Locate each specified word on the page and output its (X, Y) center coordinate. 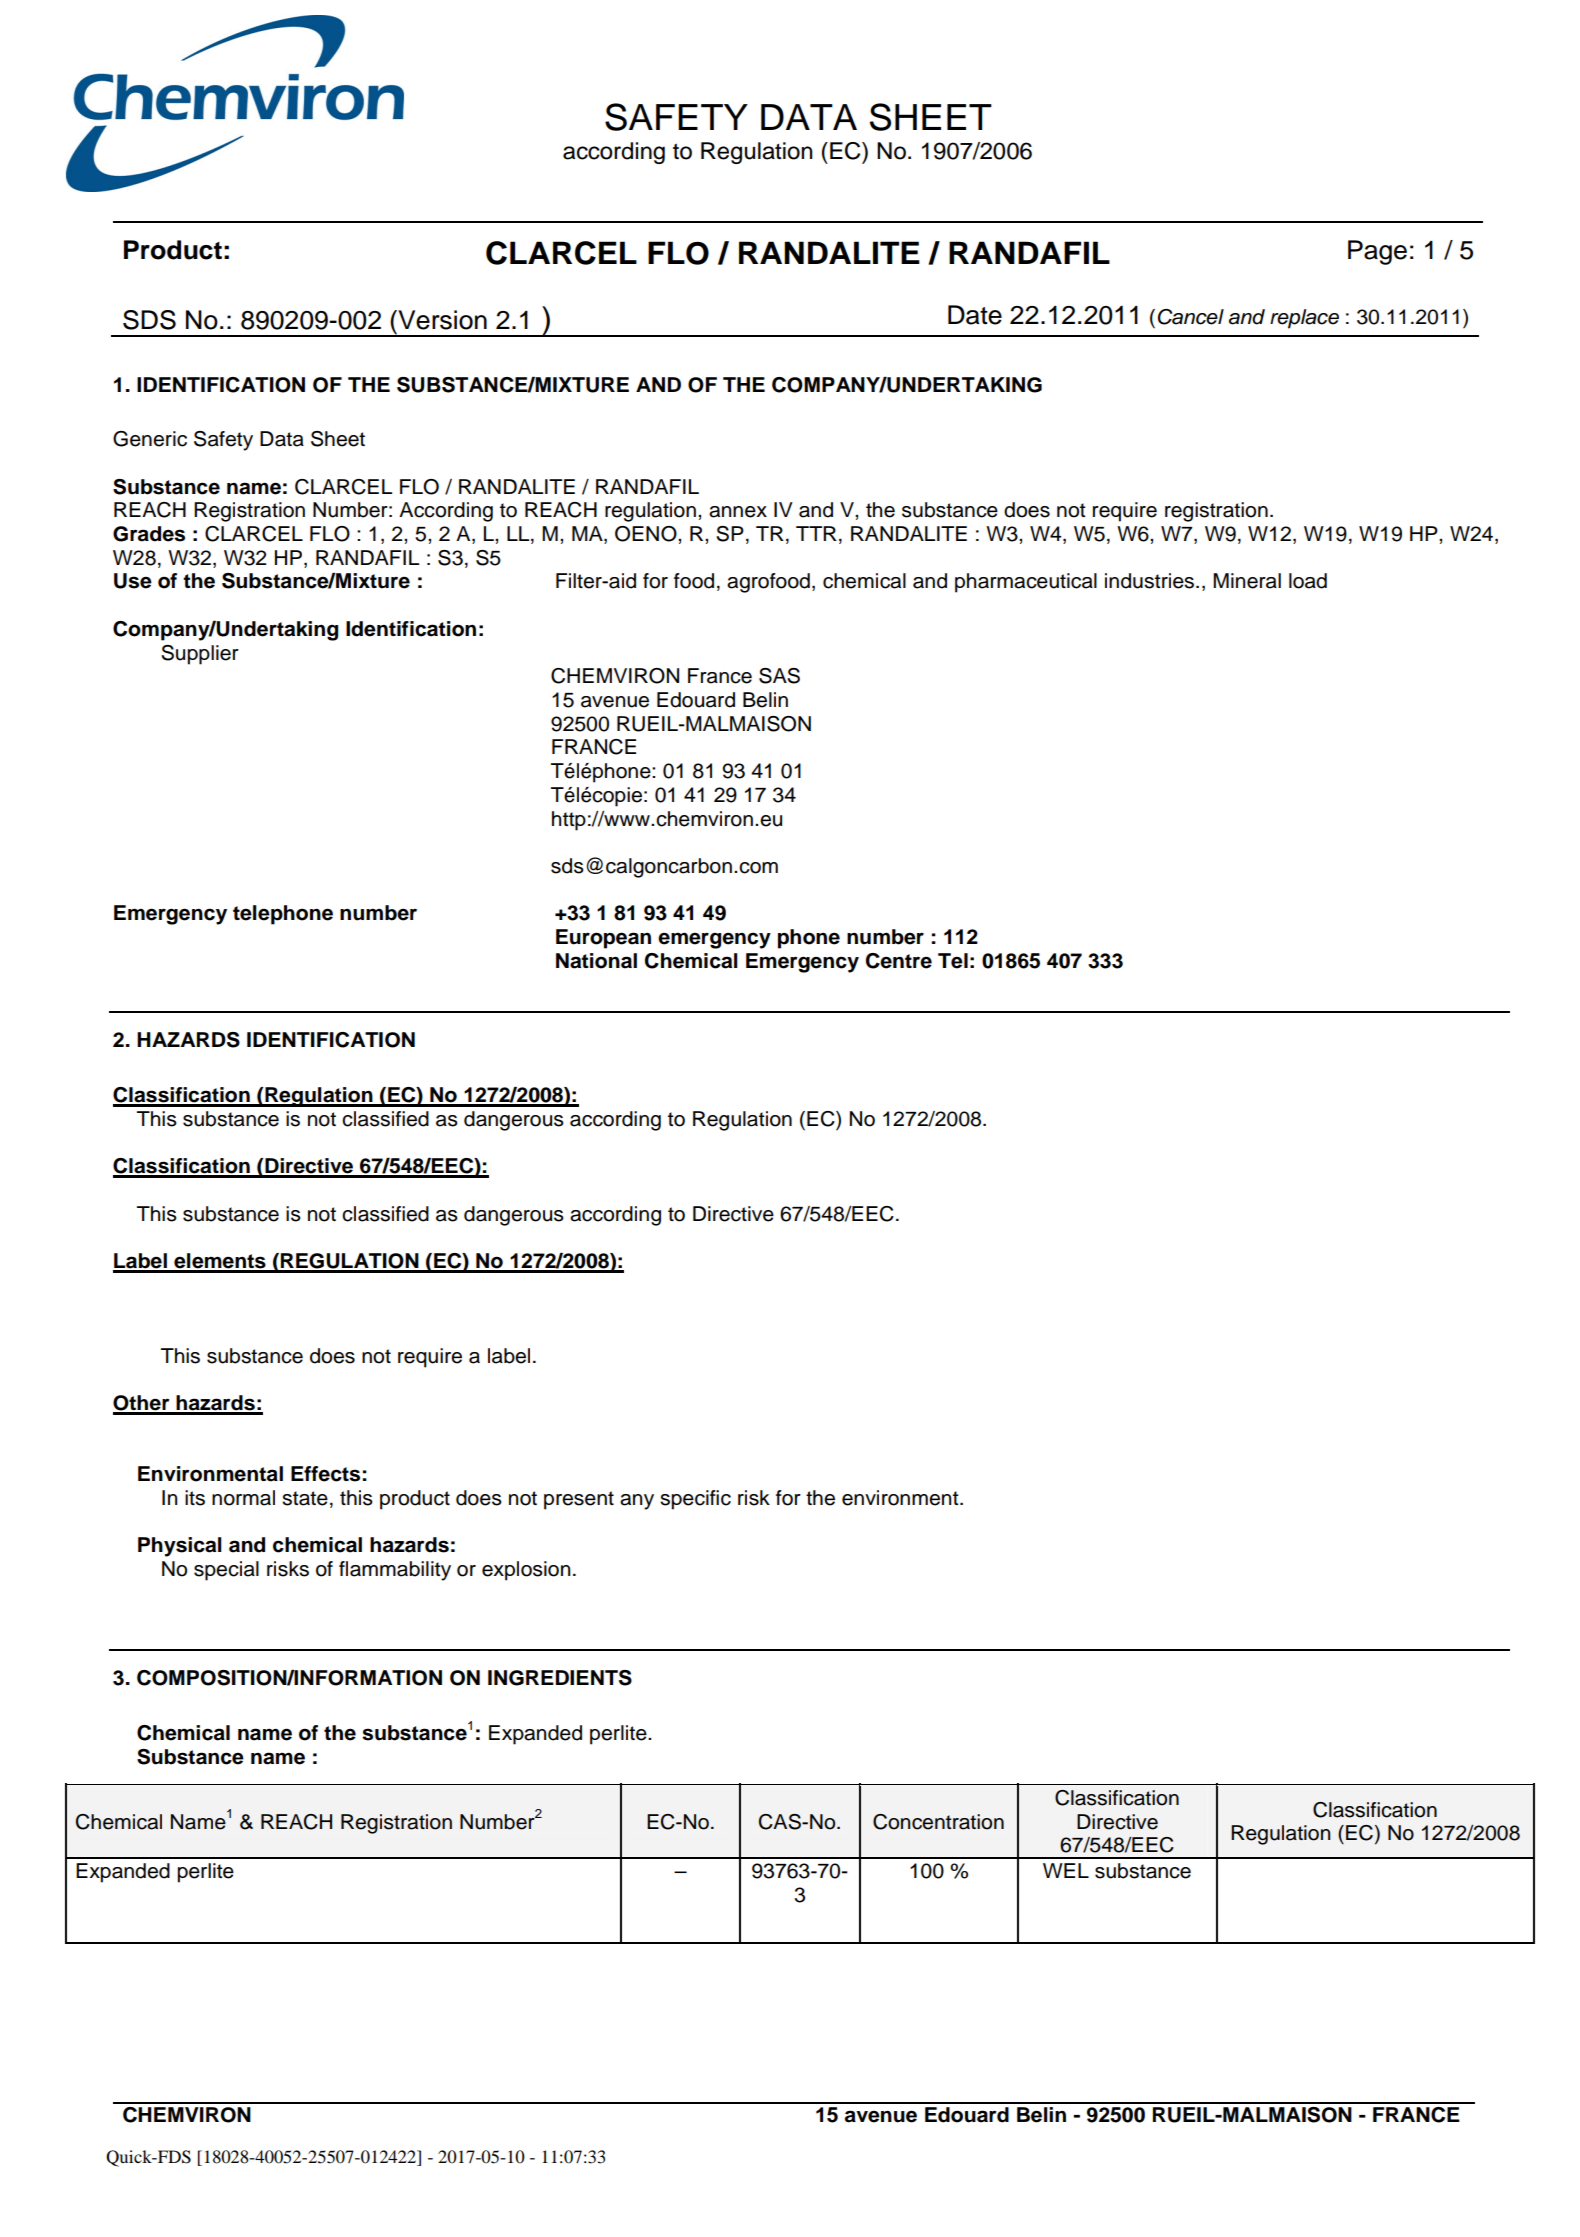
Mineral (1247, 581)
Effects (325, 1474)
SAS (779, 676)
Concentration (938, 1822)
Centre (899, 961)
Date (975, 315)
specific (695, 1500)
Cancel (1191, 317)
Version (441, 320)
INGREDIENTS (560, 1678)
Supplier (200, 655)
